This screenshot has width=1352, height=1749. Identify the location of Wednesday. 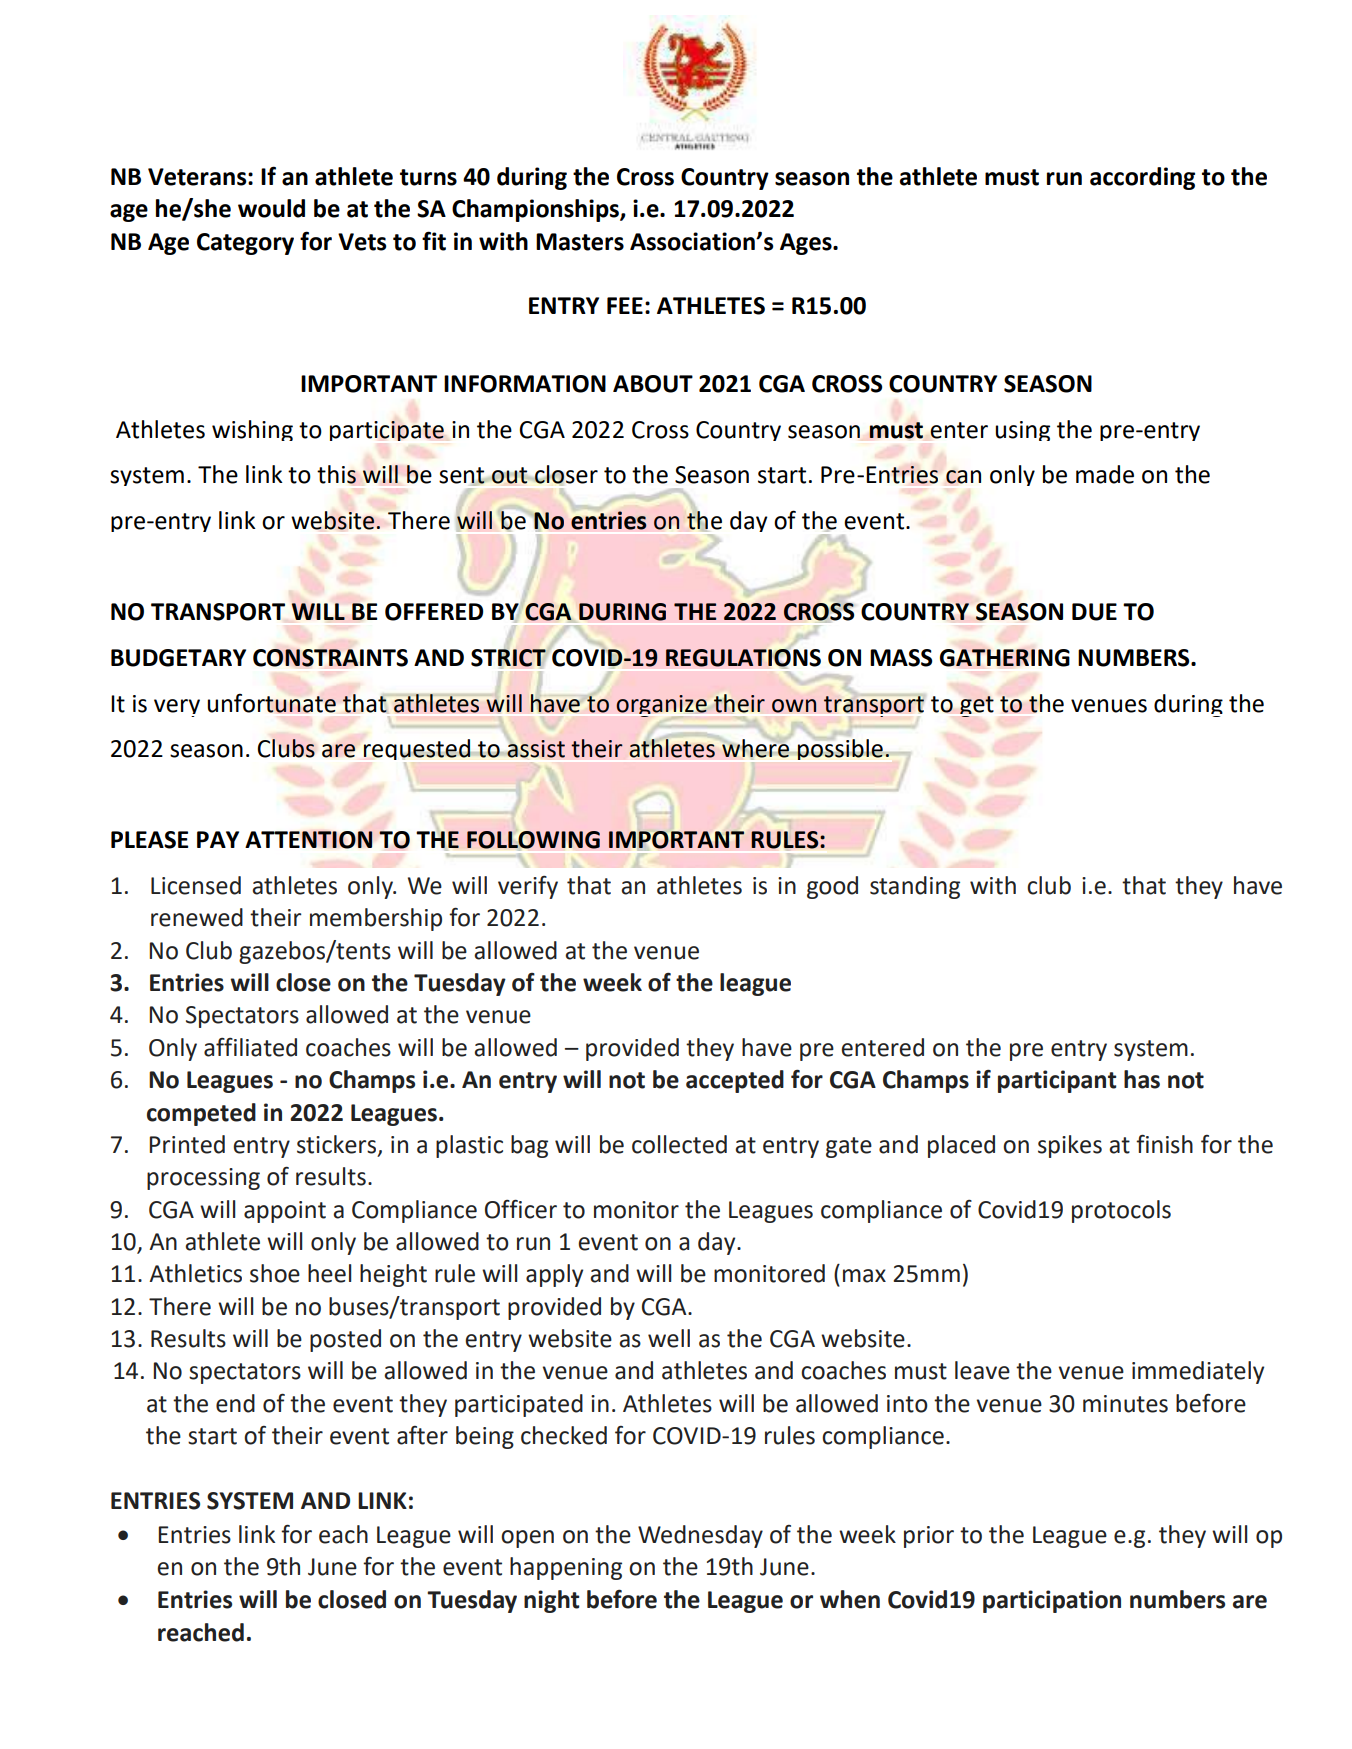
(700, 1536).
